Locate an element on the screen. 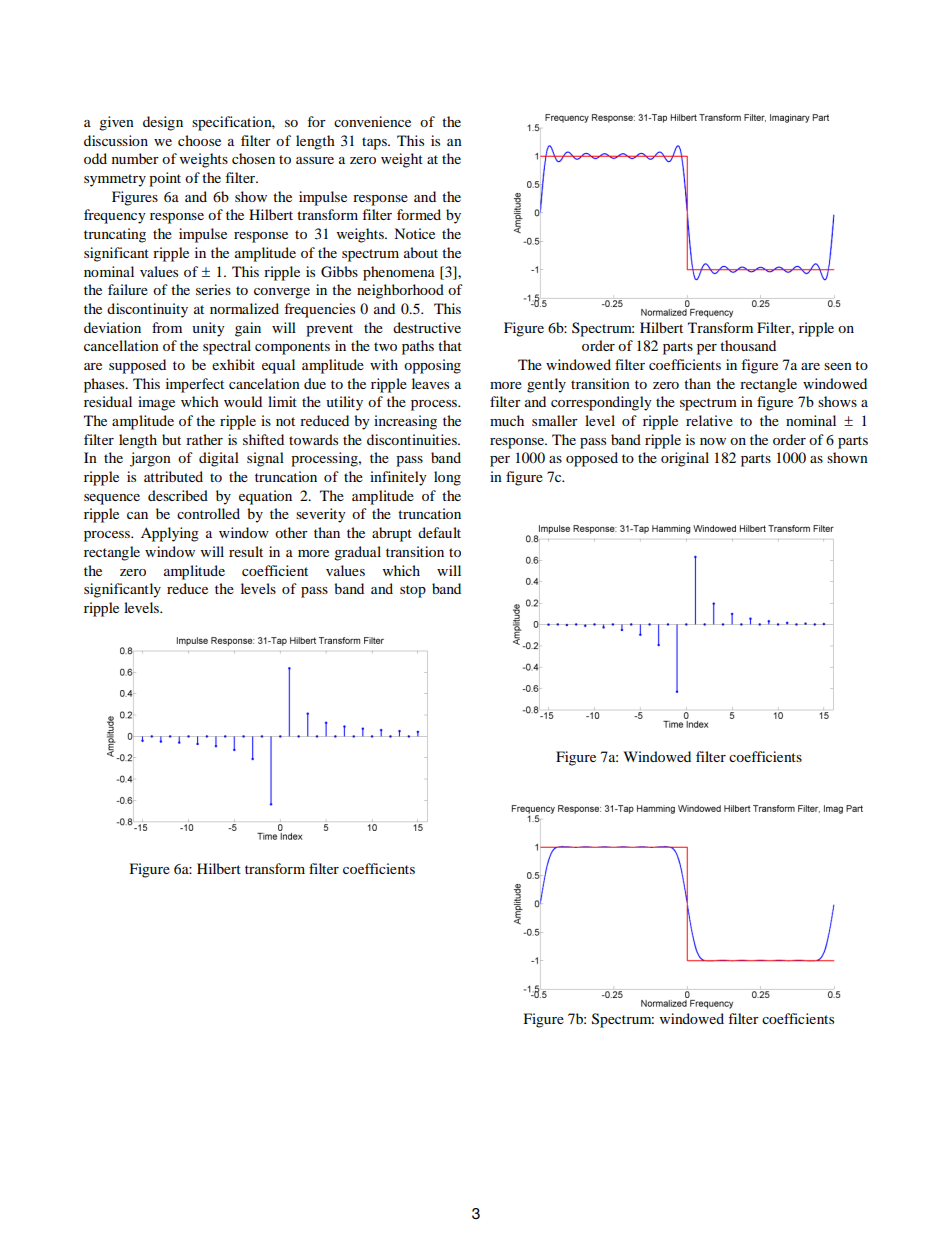  relative is located at coordinates (709, 420).
